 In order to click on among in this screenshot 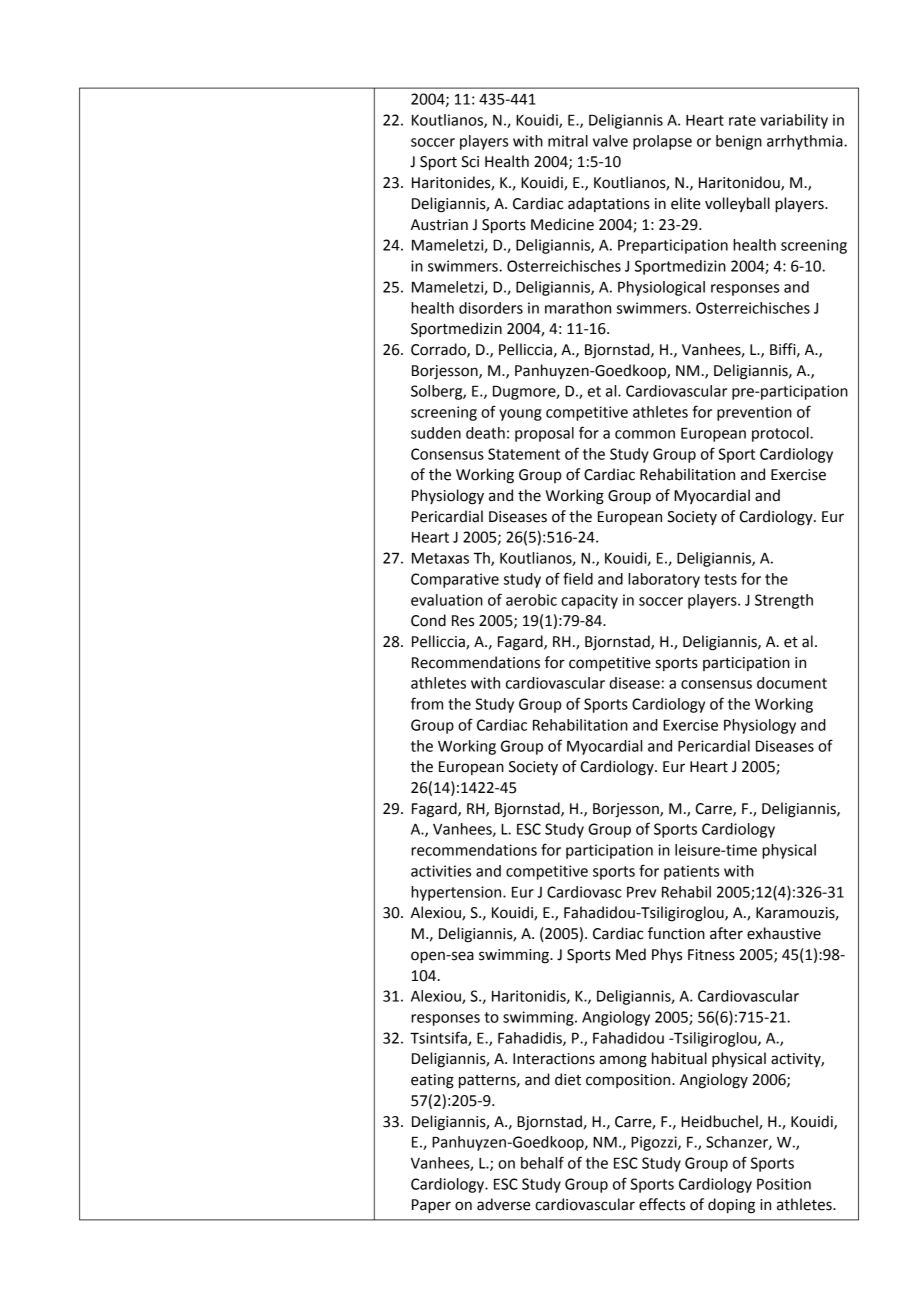, I will do `click(623, 1061)`.
